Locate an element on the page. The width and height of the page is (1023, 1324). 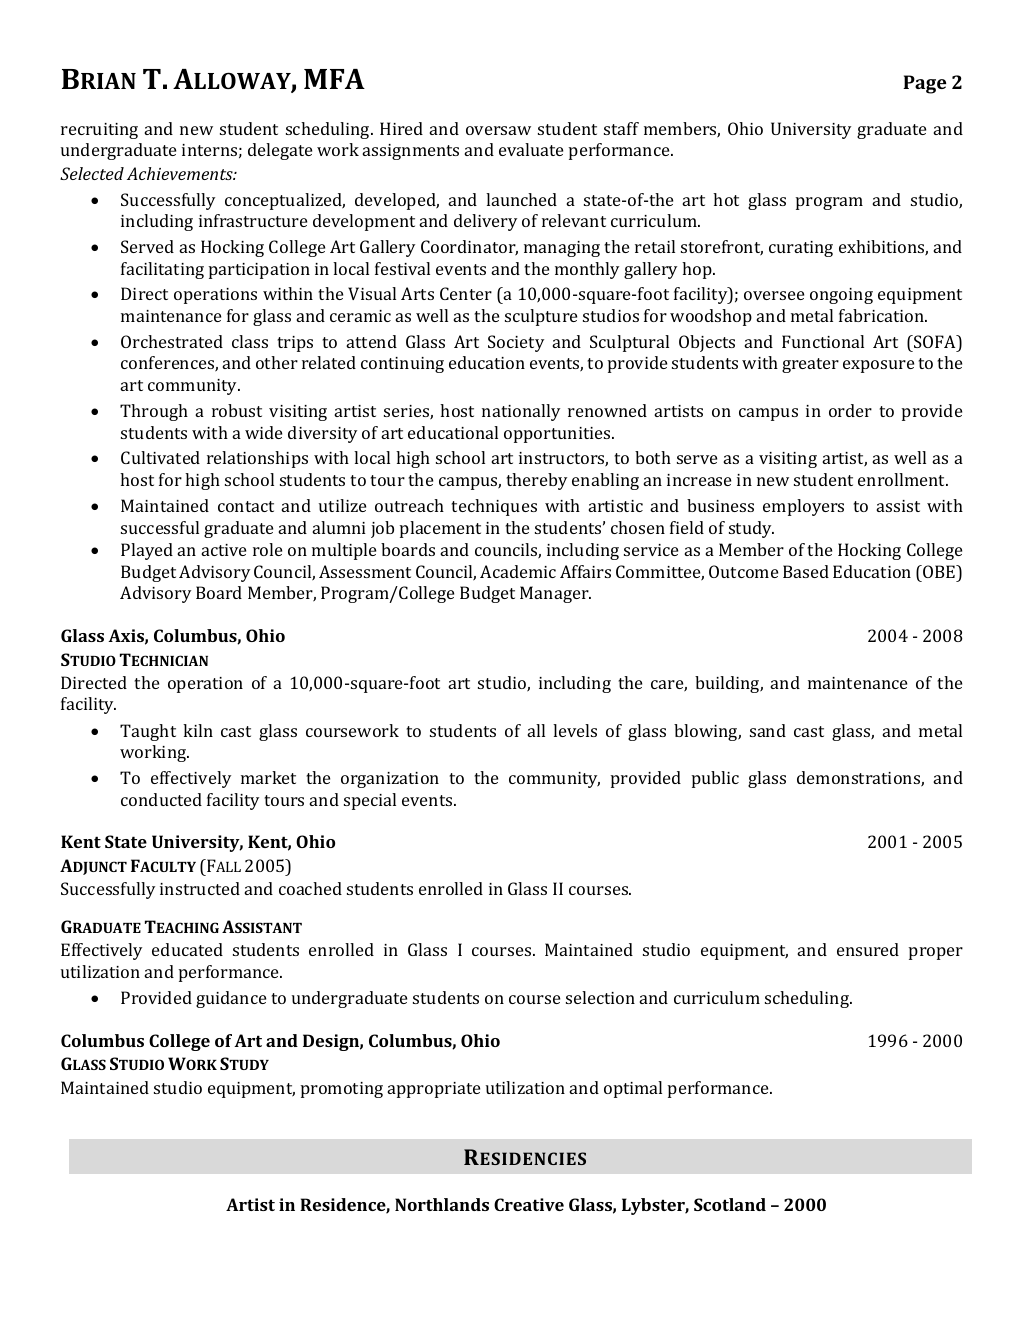
oversaw is located at coordinates (498, 130).
